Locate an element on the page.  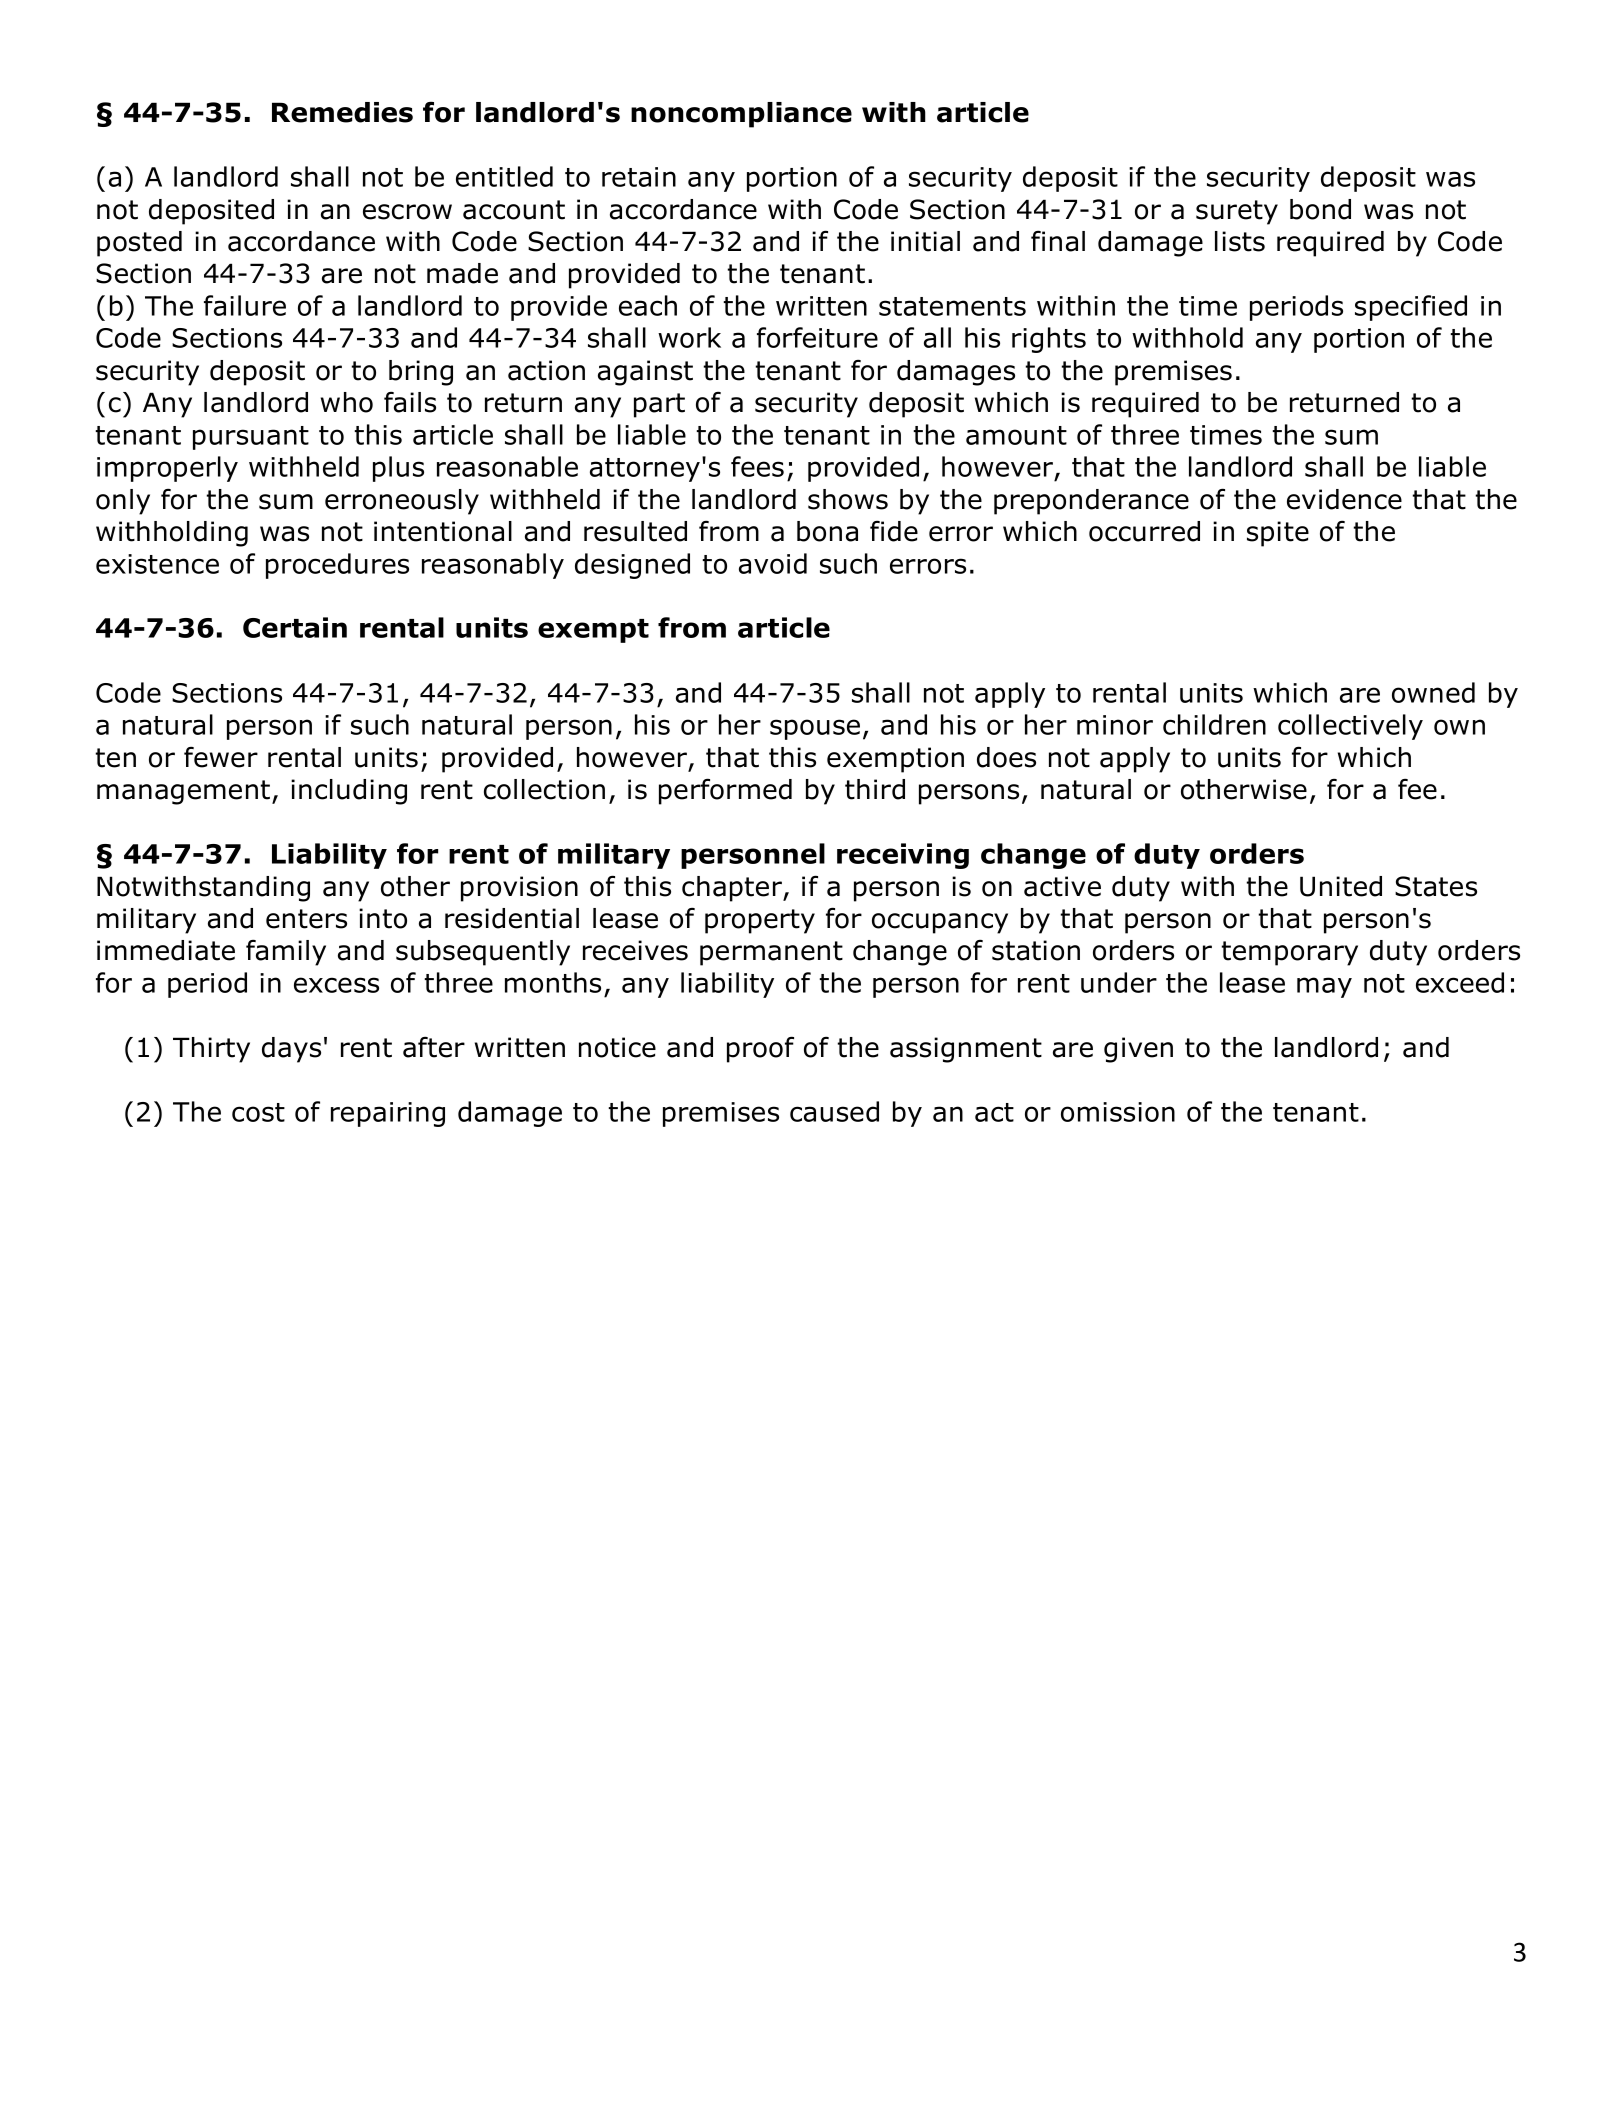
evidence is located at coordinates (1344, 499).
